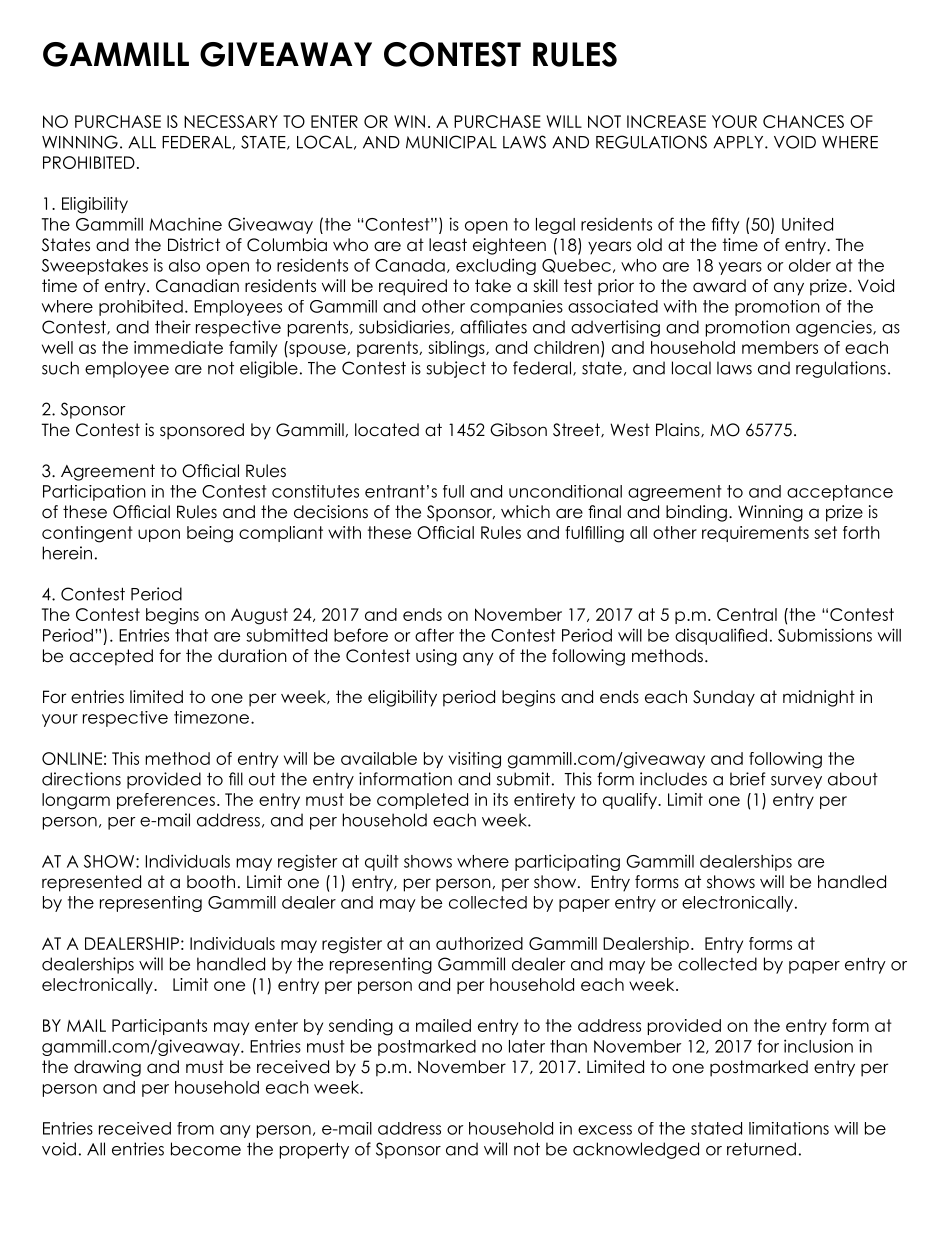 The height and width of the screenshot is (1233, 952). I want to click on APPLY, so click(739, 142).
